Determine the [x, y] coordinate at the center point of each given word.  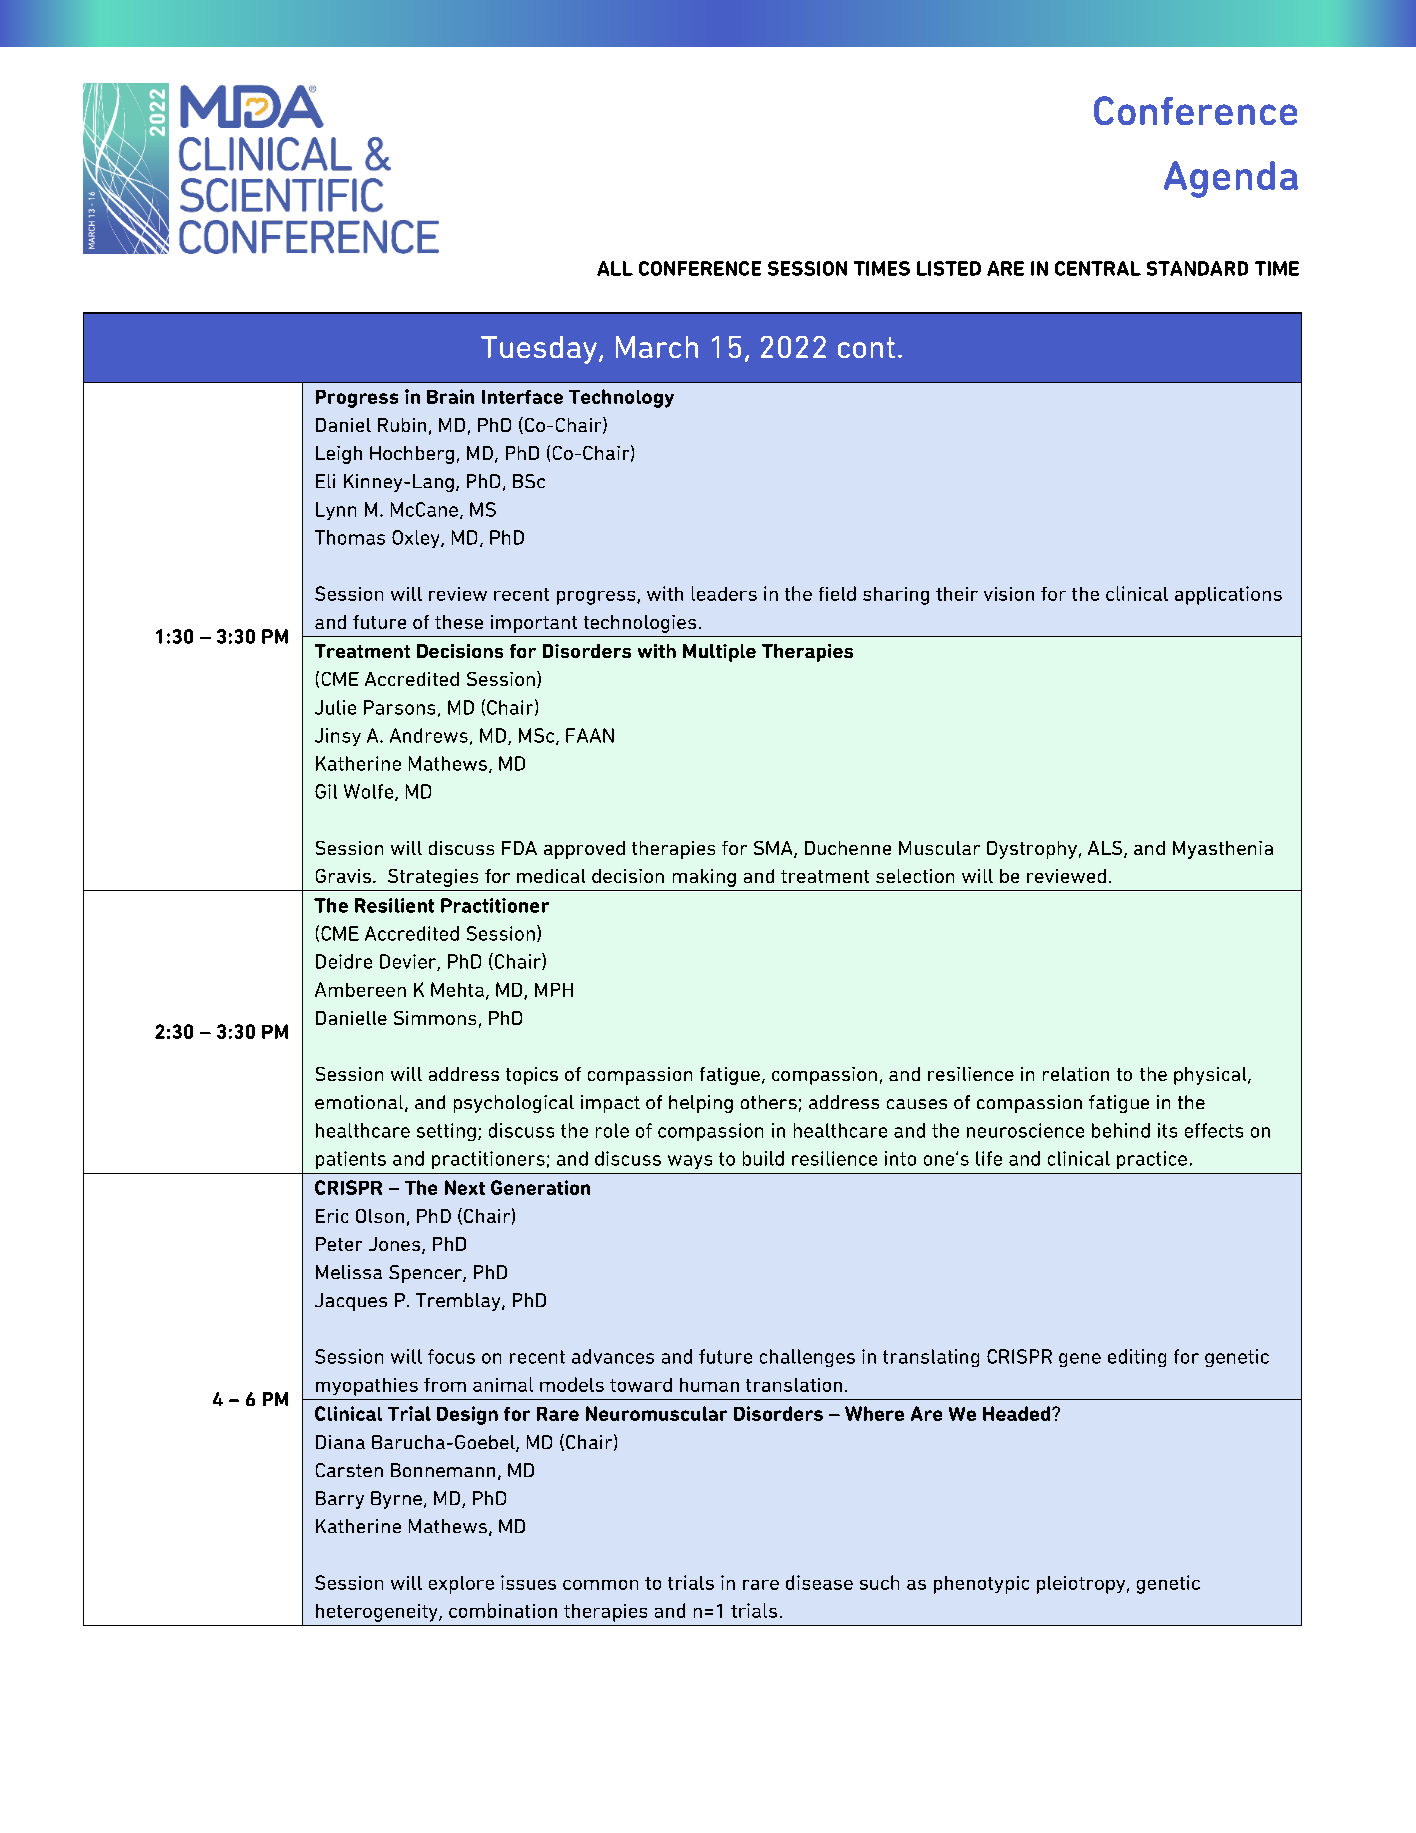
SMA [774, 849]
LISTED [949, 268]
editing [1137, 1358]
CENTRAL [1098, 268]
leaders [724, 593]
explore [461, 1585]
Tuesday [539, 350]
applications [1228, 595]
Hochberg [412, 455]
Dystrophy [1032, 850]
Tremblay [459, 1302]
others [769, 1102]
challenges [807, 1358]
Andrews [429, 735]
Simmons [435, 1018]
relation [1076, 1074]
